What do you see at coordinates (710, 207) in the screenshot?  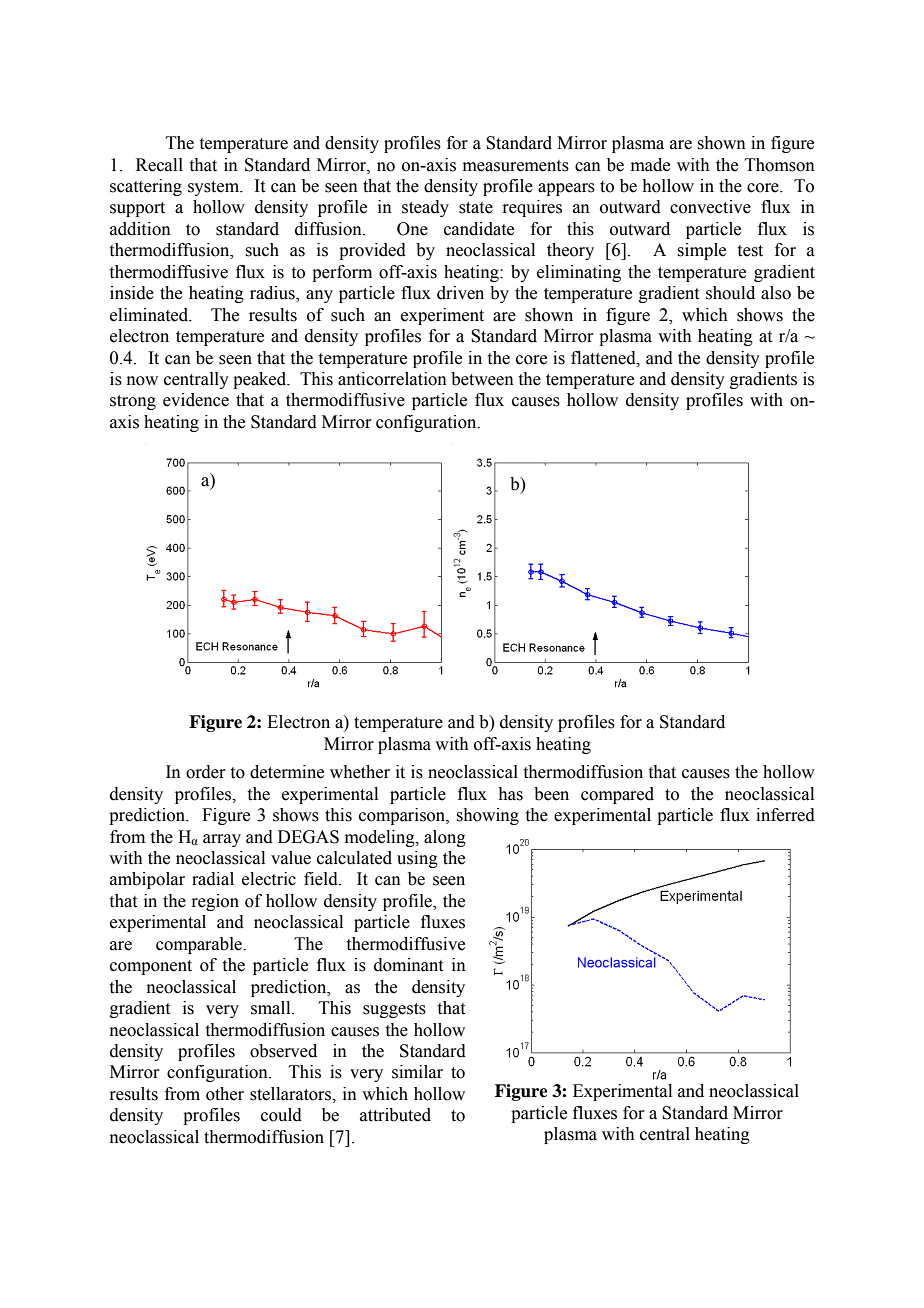 I see `convective` at bounding box center [710, 207].
